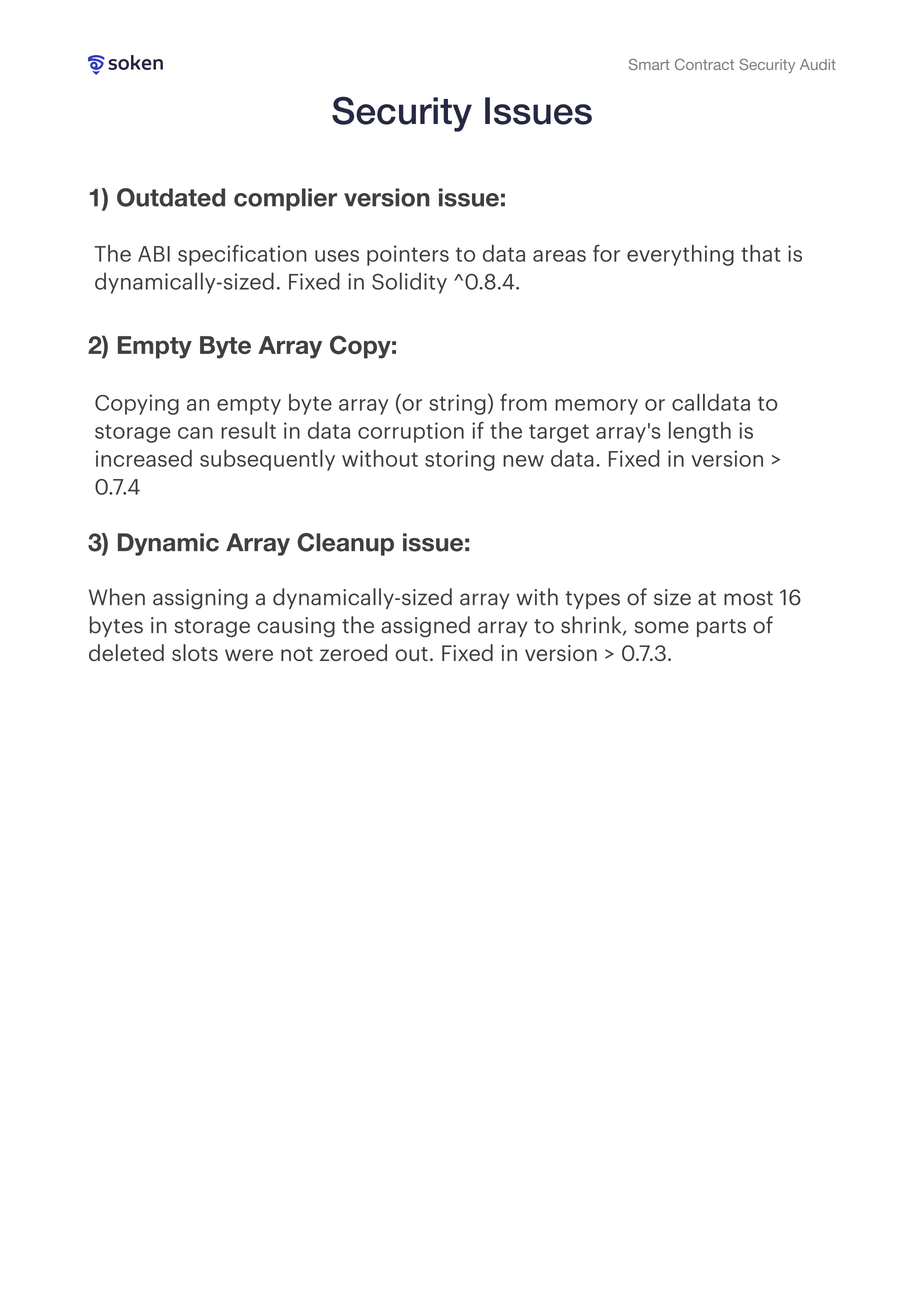 This screenshot has height=1308, width=924. What do you see at coordinates (195, 652) in the screenshot?
I see `slots` at bounding box center [195, 652].
